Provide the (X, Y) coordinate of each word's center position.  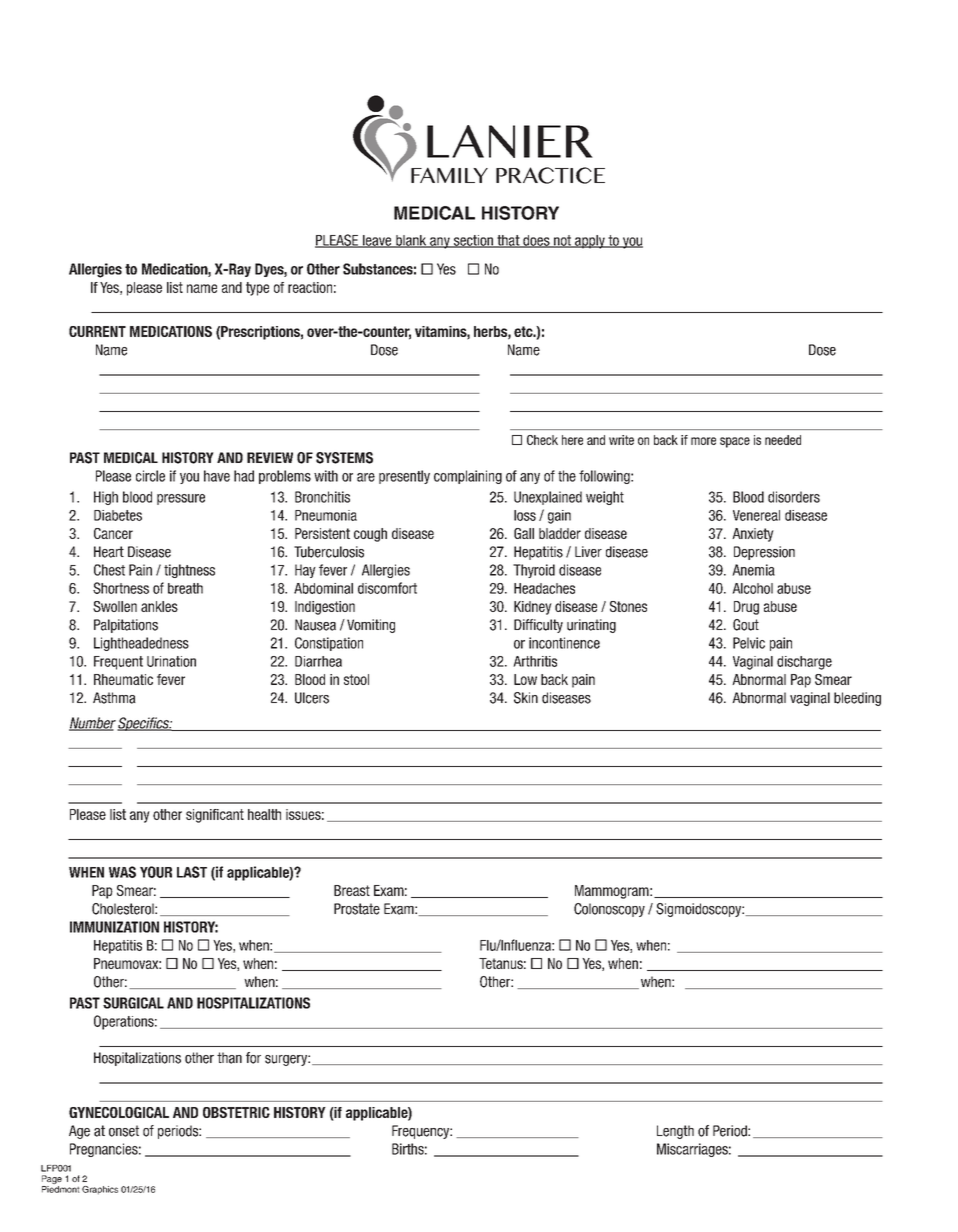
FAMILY (449, 175)
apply (590, 242)
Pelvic (749, 643)
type (257, 289)
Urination (171, 661)
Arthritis (535, 661)
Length (675, 1132)
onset (124, 1131)
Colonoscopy (609, 910)
